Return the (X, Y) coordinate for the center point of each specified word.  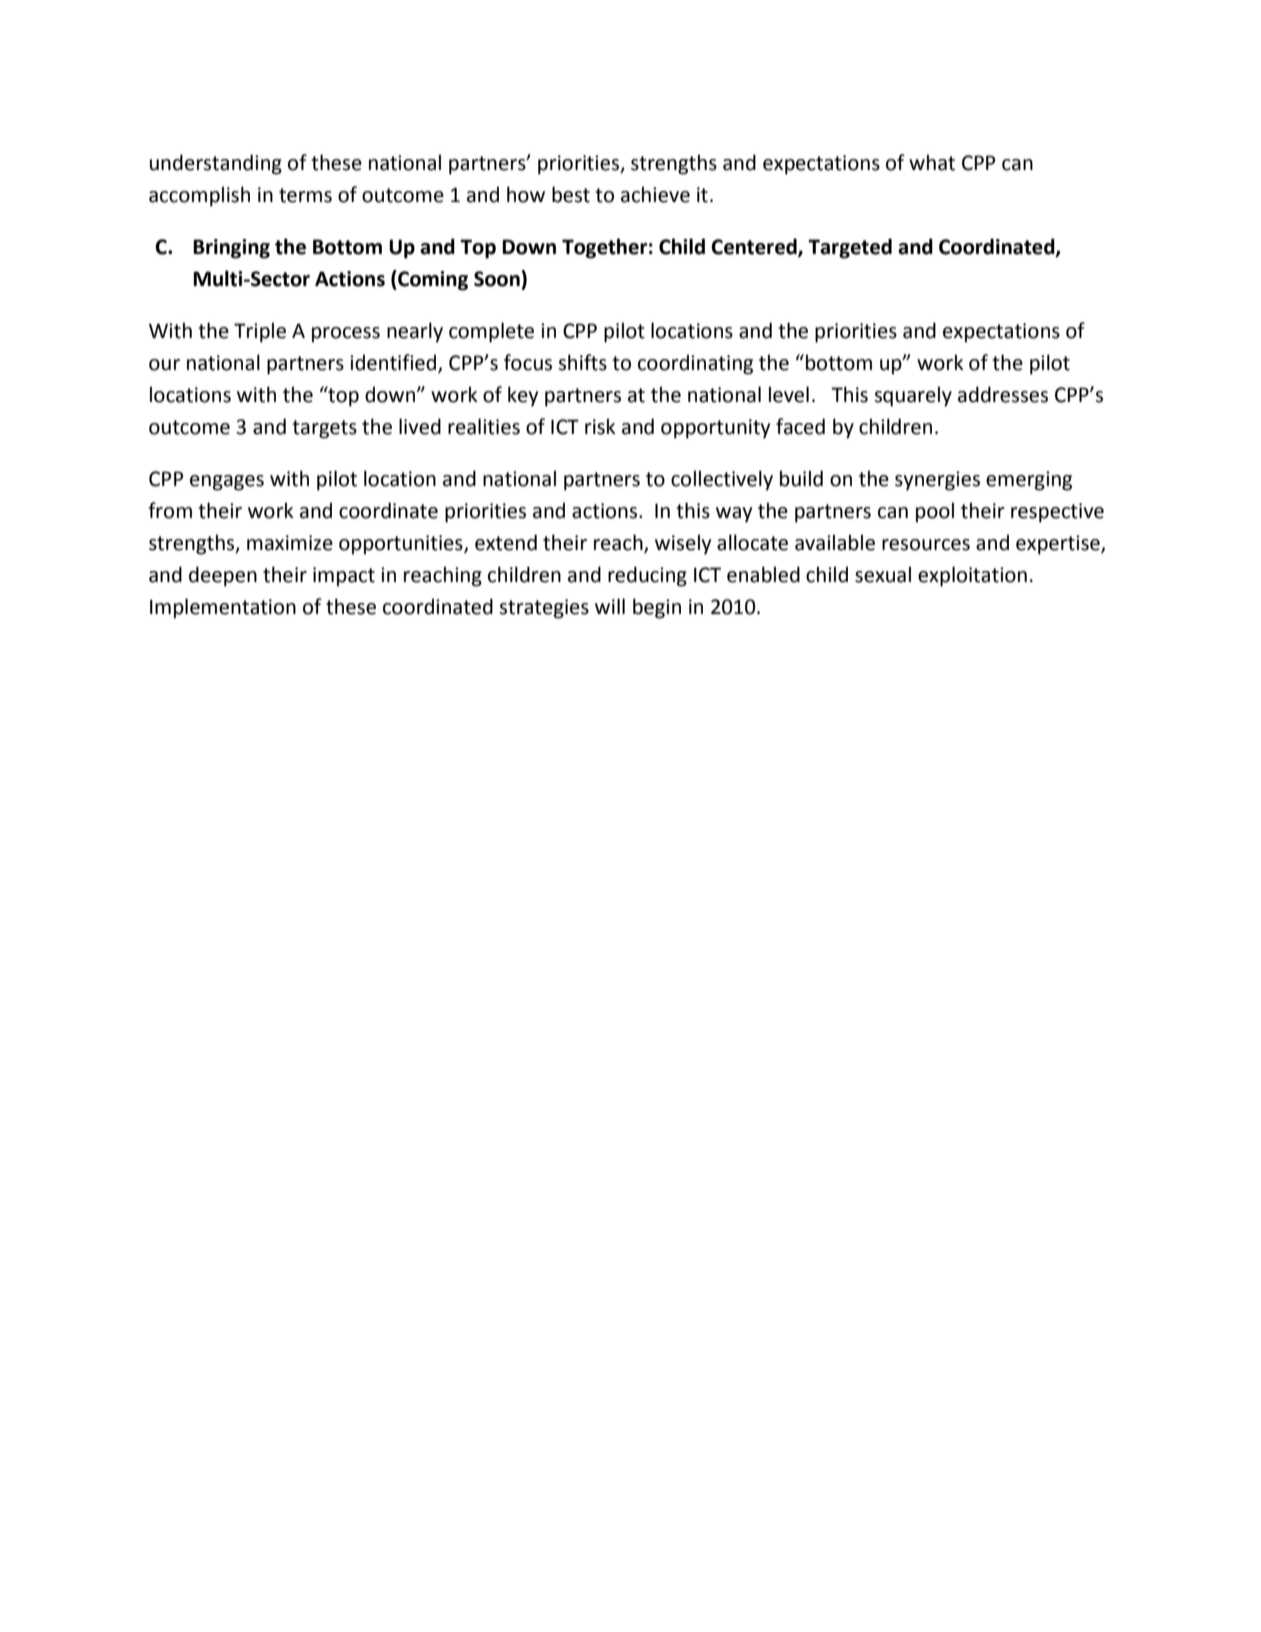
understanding (216, 164)
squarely (913, 396)
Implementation (223, 608)
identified (394, 363)
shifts (582, 362)
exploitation (972, 576)
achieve (655, 194)
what (932, 162)
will (610, 606)
